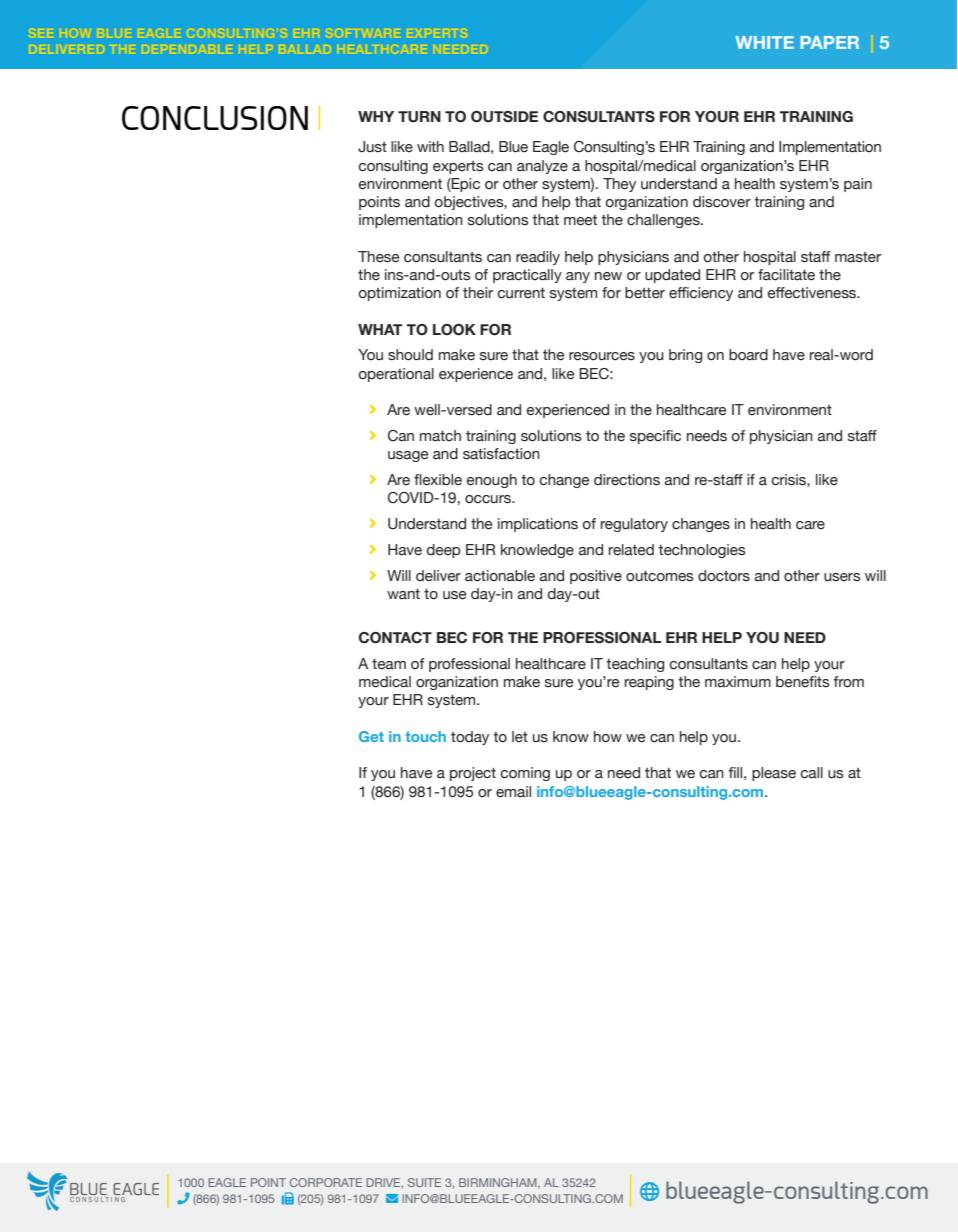 This screenshot has height=1232, width=958. I want to click on email, so click(513, 792).
